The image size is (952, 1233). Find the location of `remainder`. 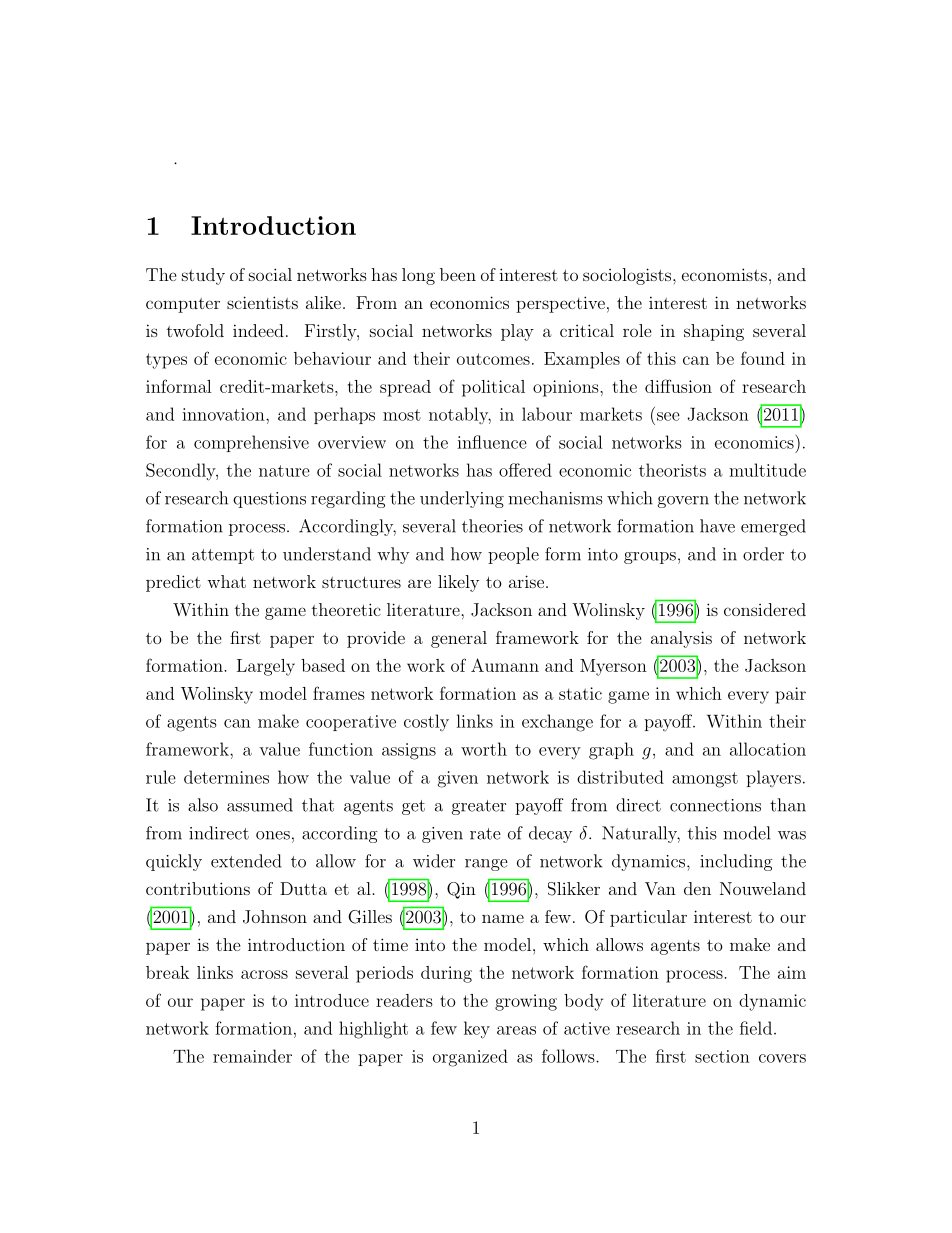

remainder is located at coordinates (252, 1056).
